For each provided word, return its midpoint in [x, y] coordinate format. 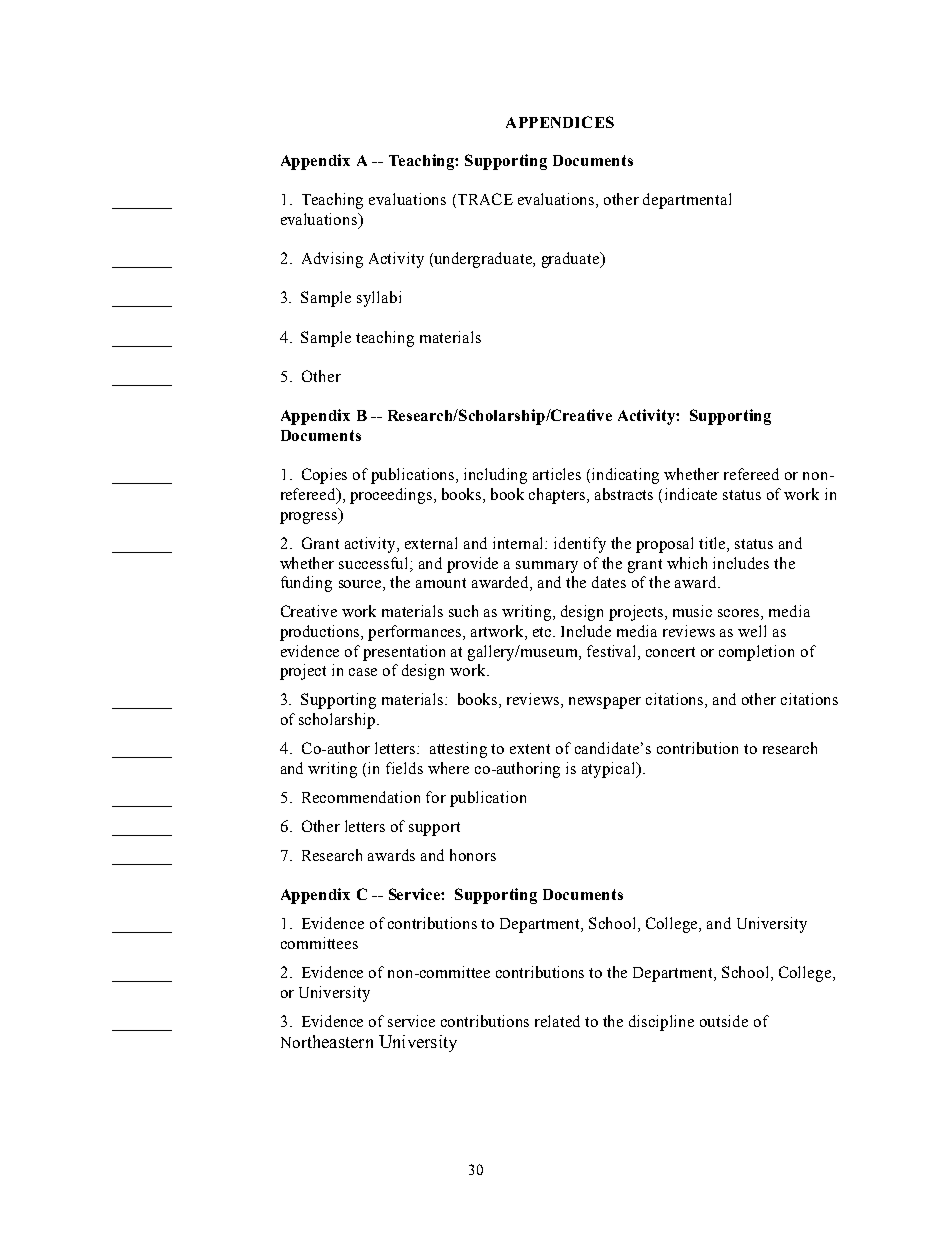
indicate [691, 494]
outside [724, 1021]
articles [557, 474]
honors [473, 855]
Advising [332, 260]
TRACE [484, 199]
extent [530, 749]
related [557, 1021]
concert [670, 652]
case [363, 672]
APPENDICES [560, 122]
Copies [324, 476]
